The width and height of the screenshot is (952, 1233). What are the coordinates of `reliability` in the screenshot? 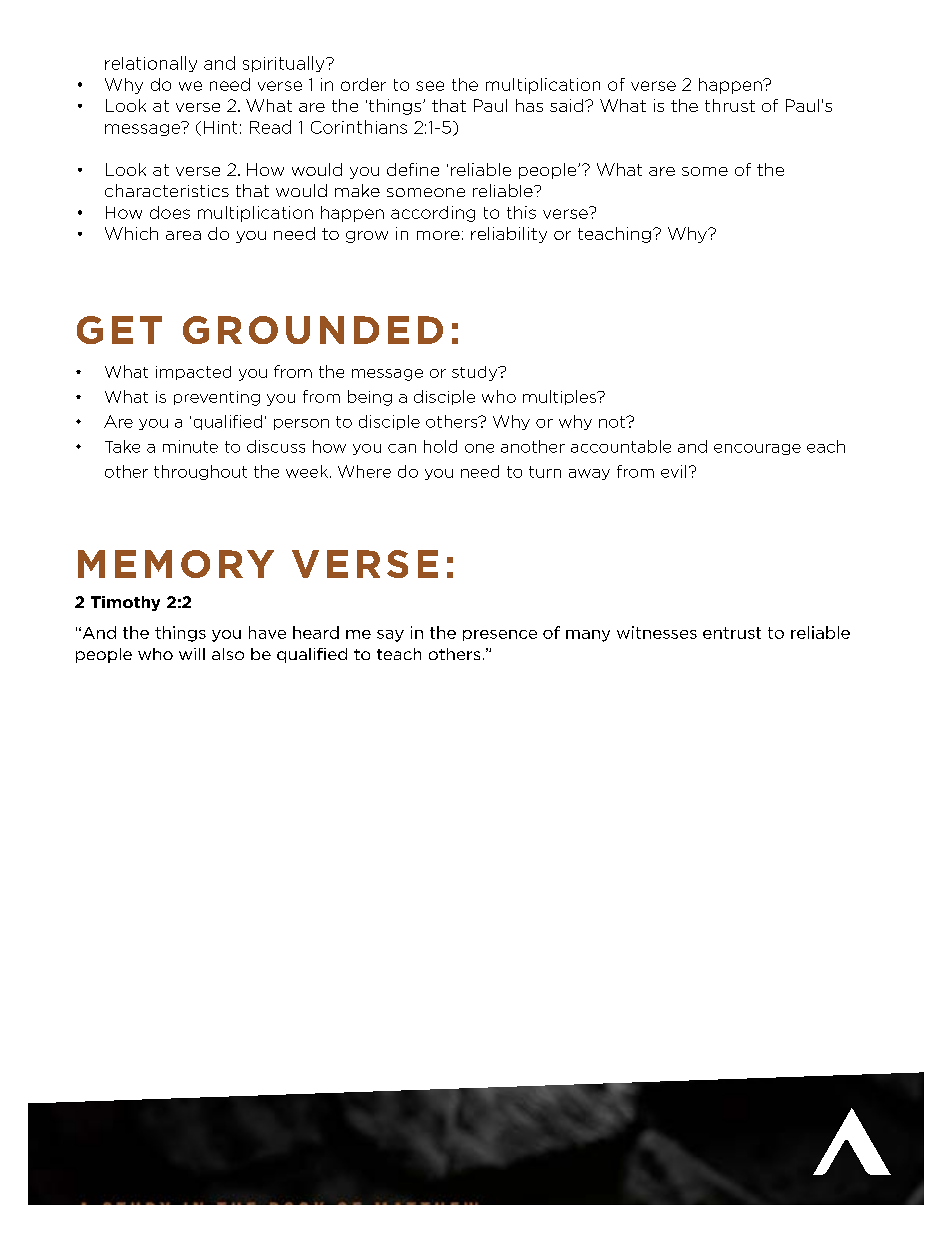 It's located at (509, 235).
